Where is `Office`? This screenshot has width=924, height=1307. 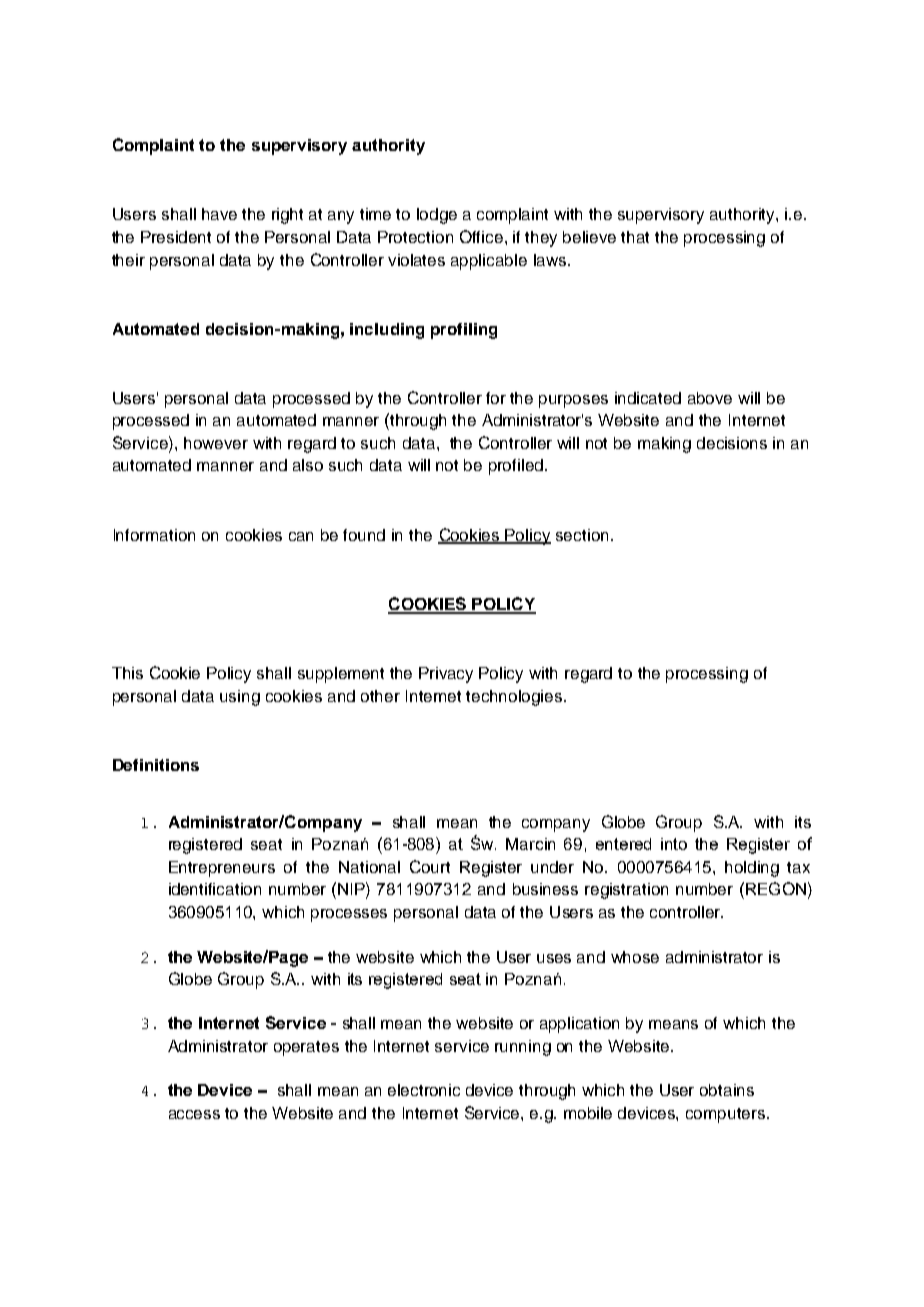 Office is located at coordinates (483, 236).
